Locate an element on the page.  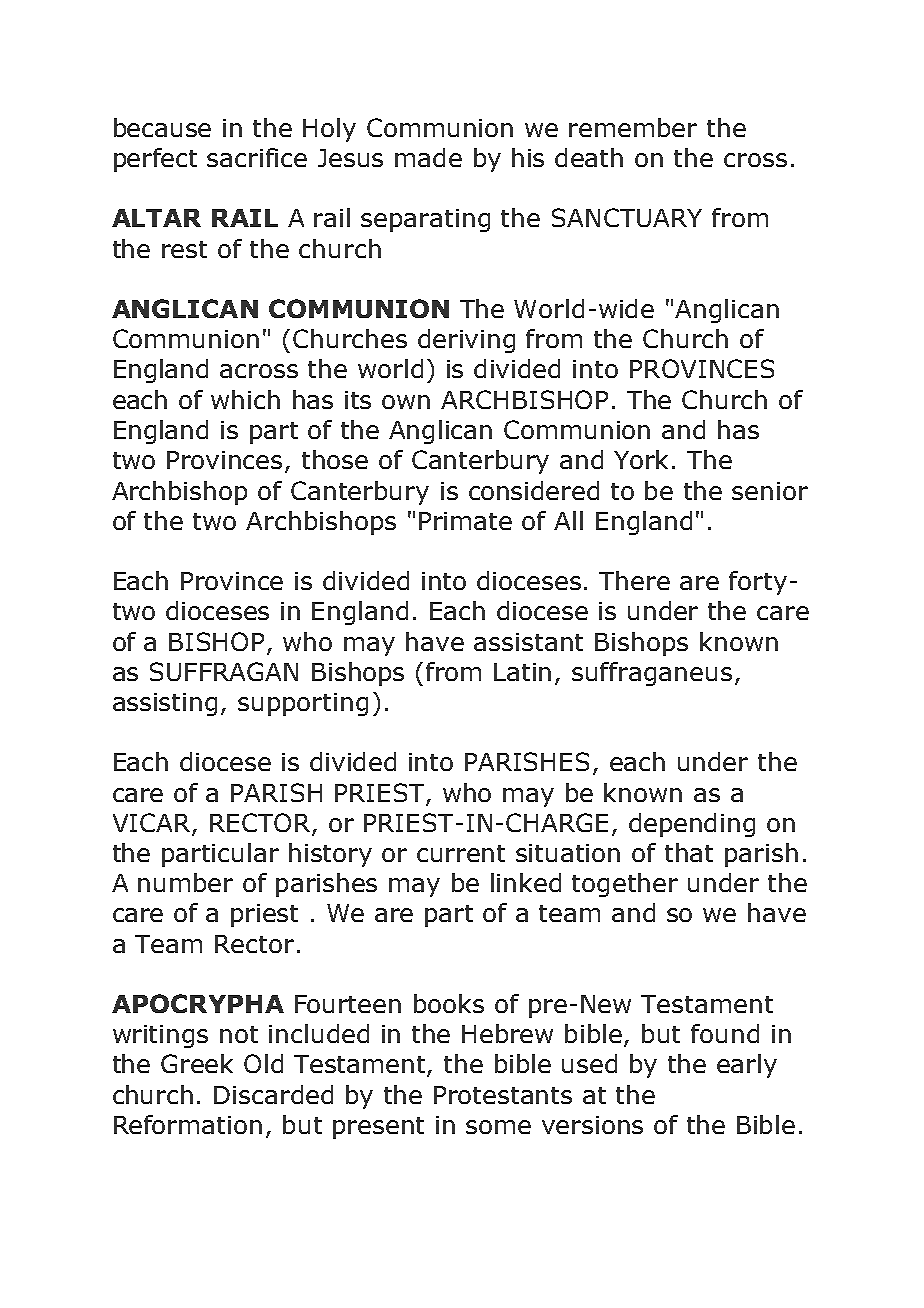
made is located at coordinates (428, 157).
